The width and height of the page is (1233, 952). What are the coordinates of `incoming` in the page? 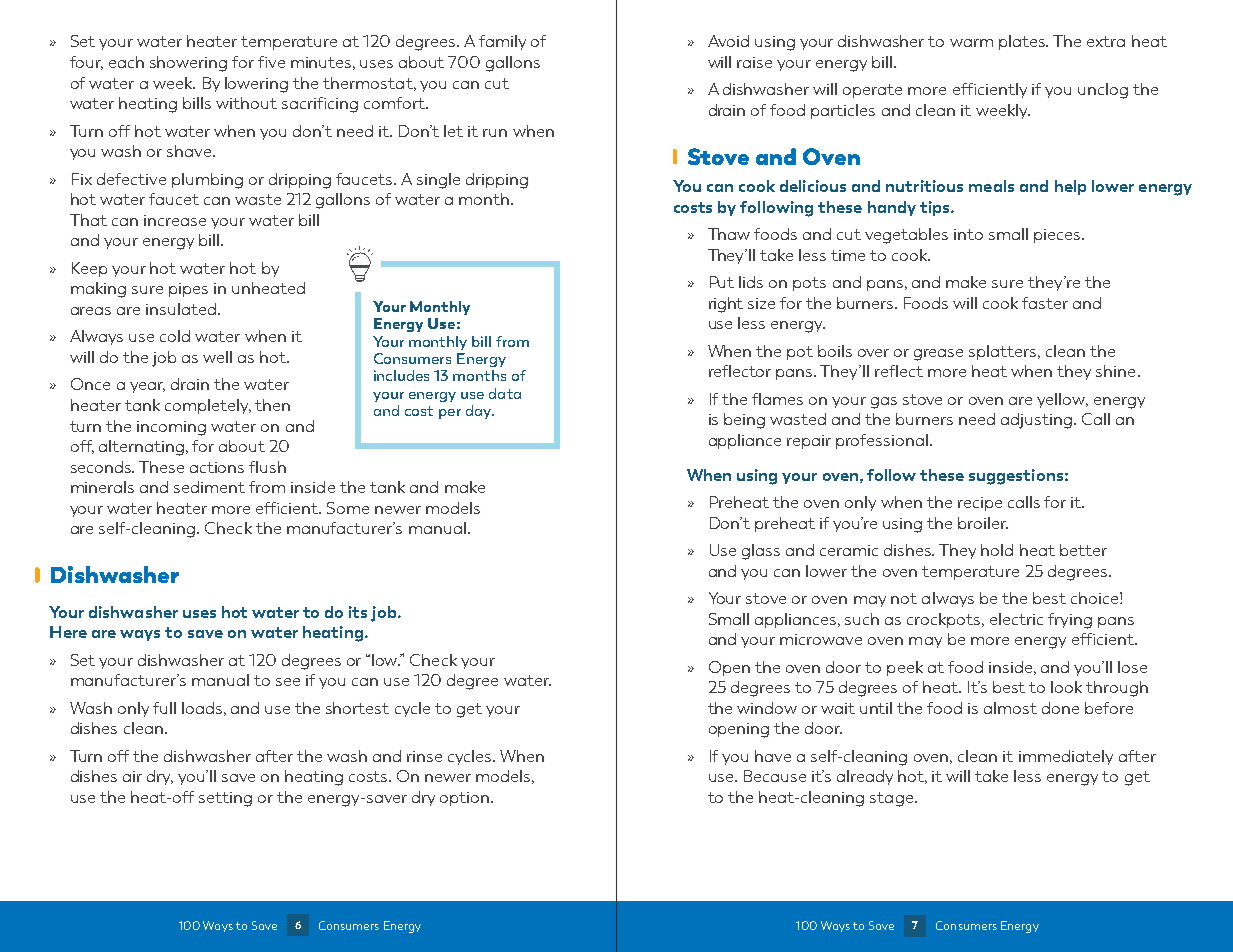 It's located at (171, 428).
